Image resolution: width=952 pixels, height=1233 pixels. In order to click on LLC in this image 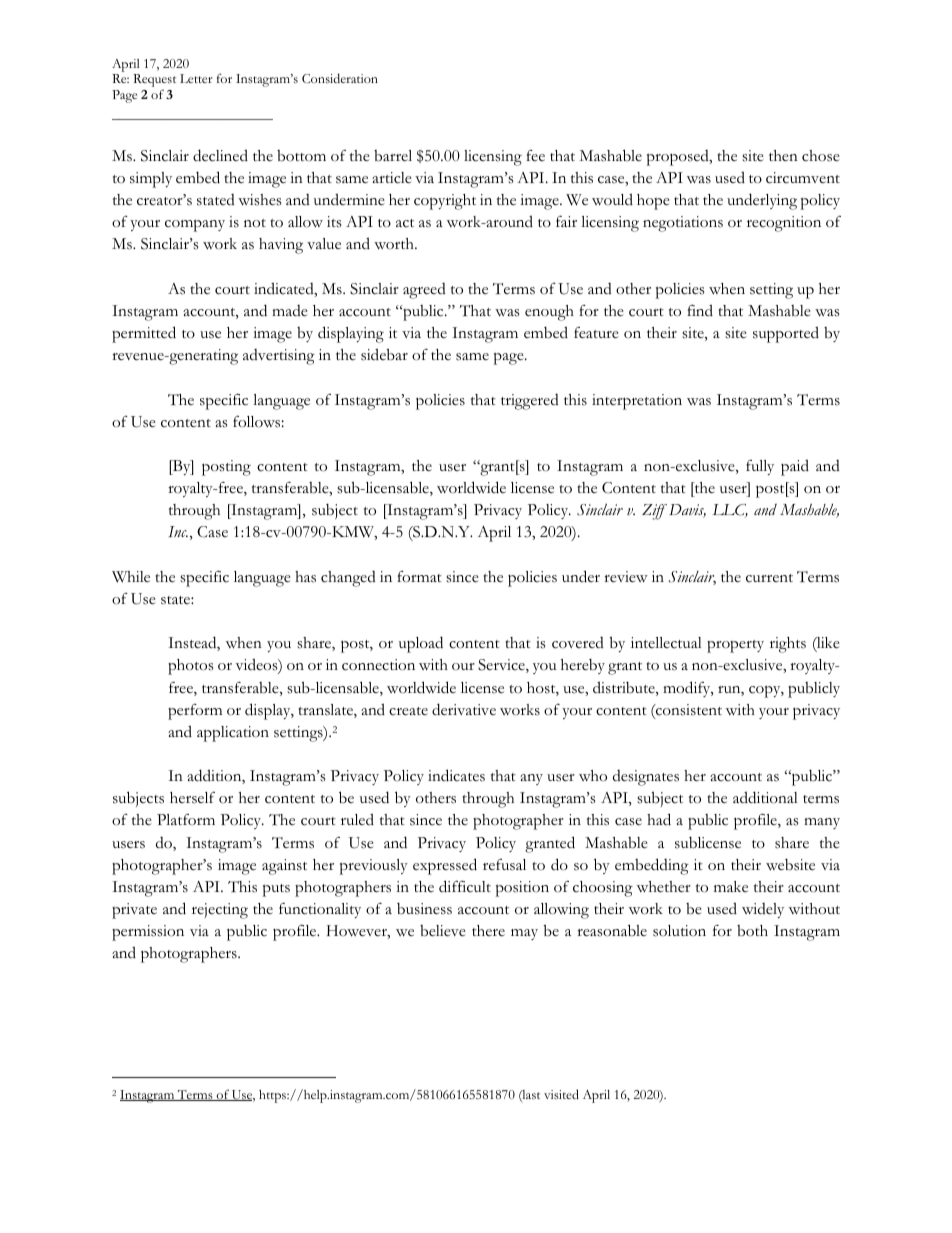, I will do `click(730, 511)`.
